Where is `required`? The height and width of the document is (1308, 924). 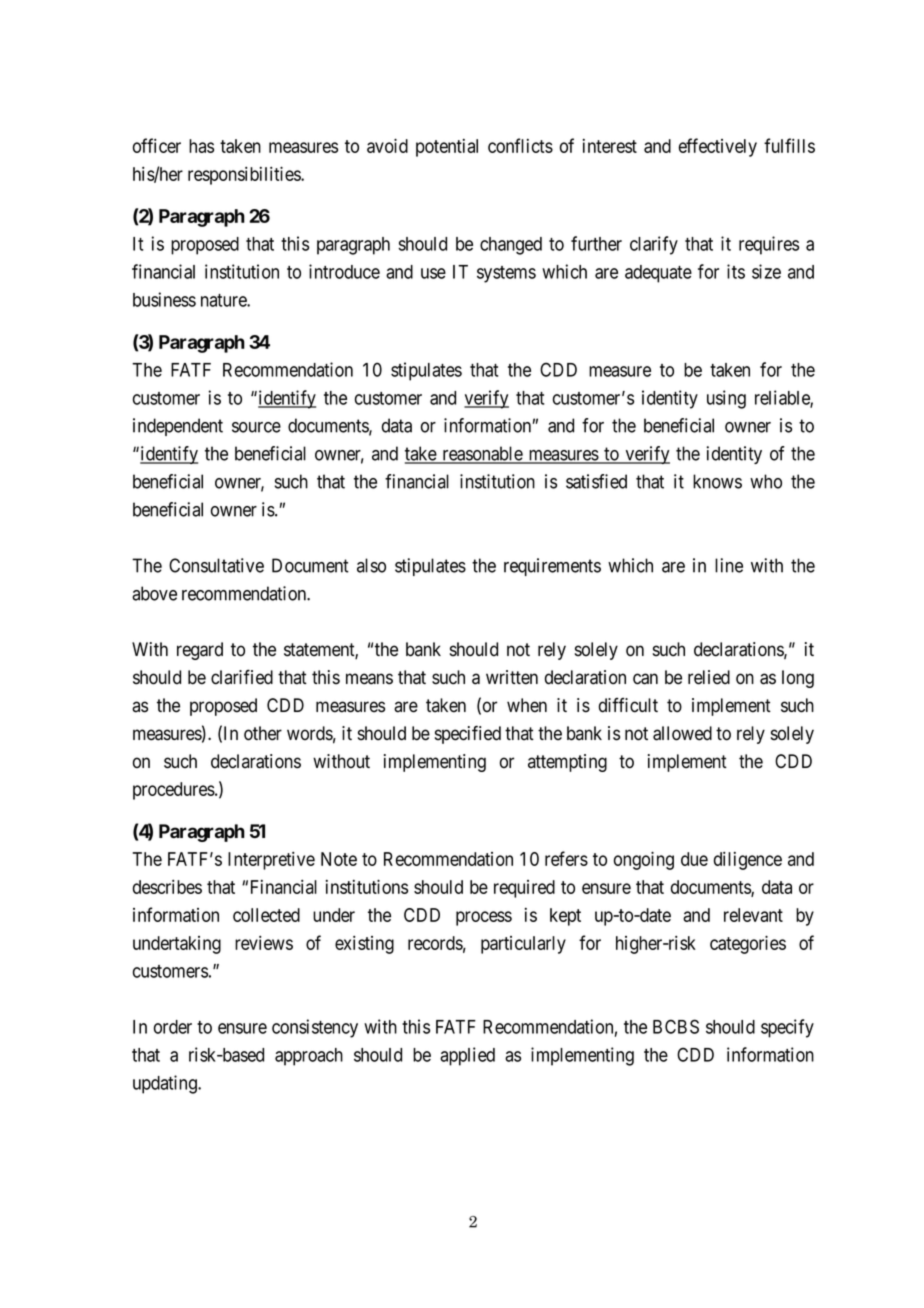
required is located at coordinates (524, 889).
